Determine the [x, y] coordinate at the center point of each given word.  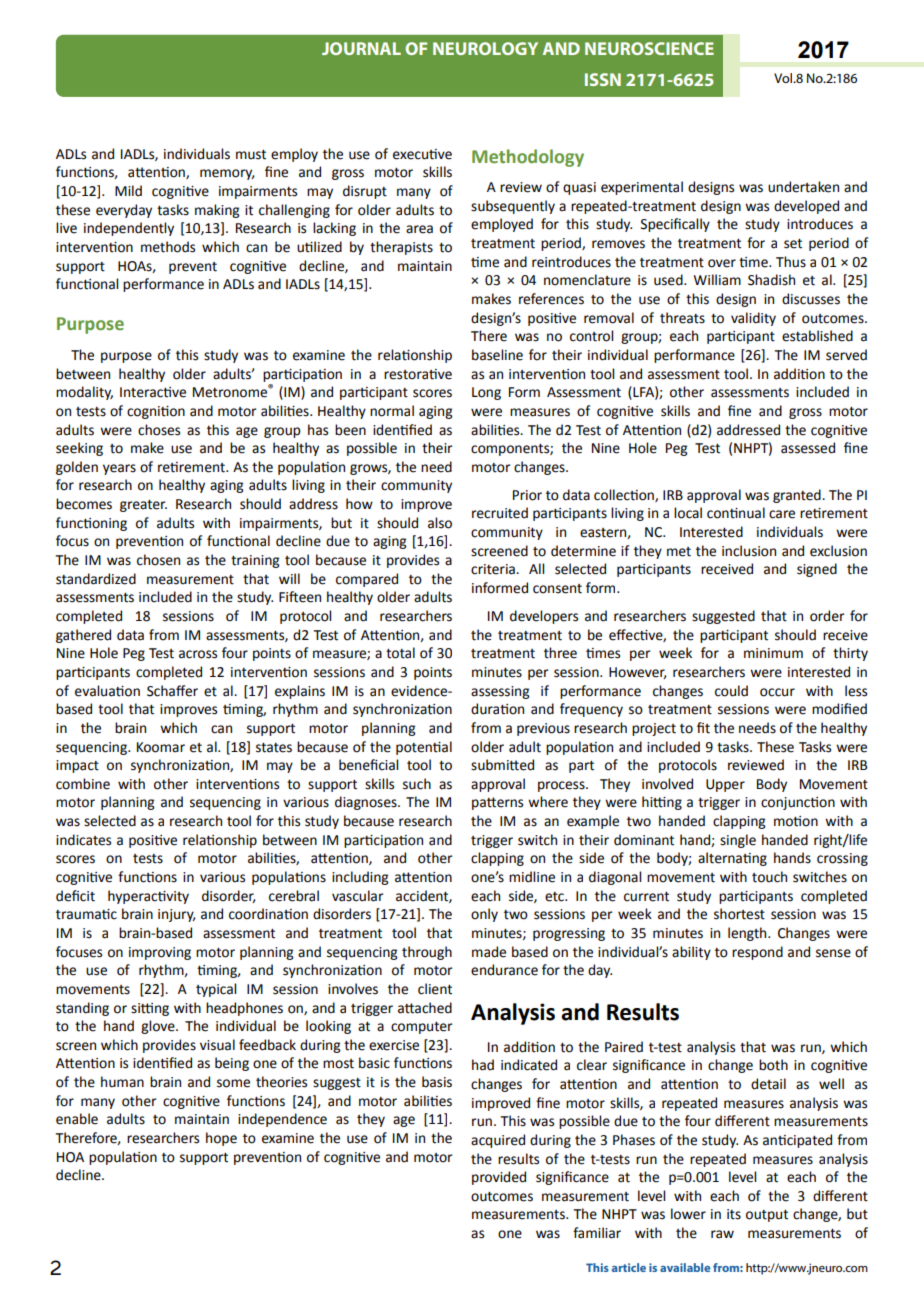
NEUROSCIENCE [649, 48]
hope [221, 1139]
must [251, 155]
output [767, 1216]
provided [499, 1178]
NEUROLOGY [485, 48]
